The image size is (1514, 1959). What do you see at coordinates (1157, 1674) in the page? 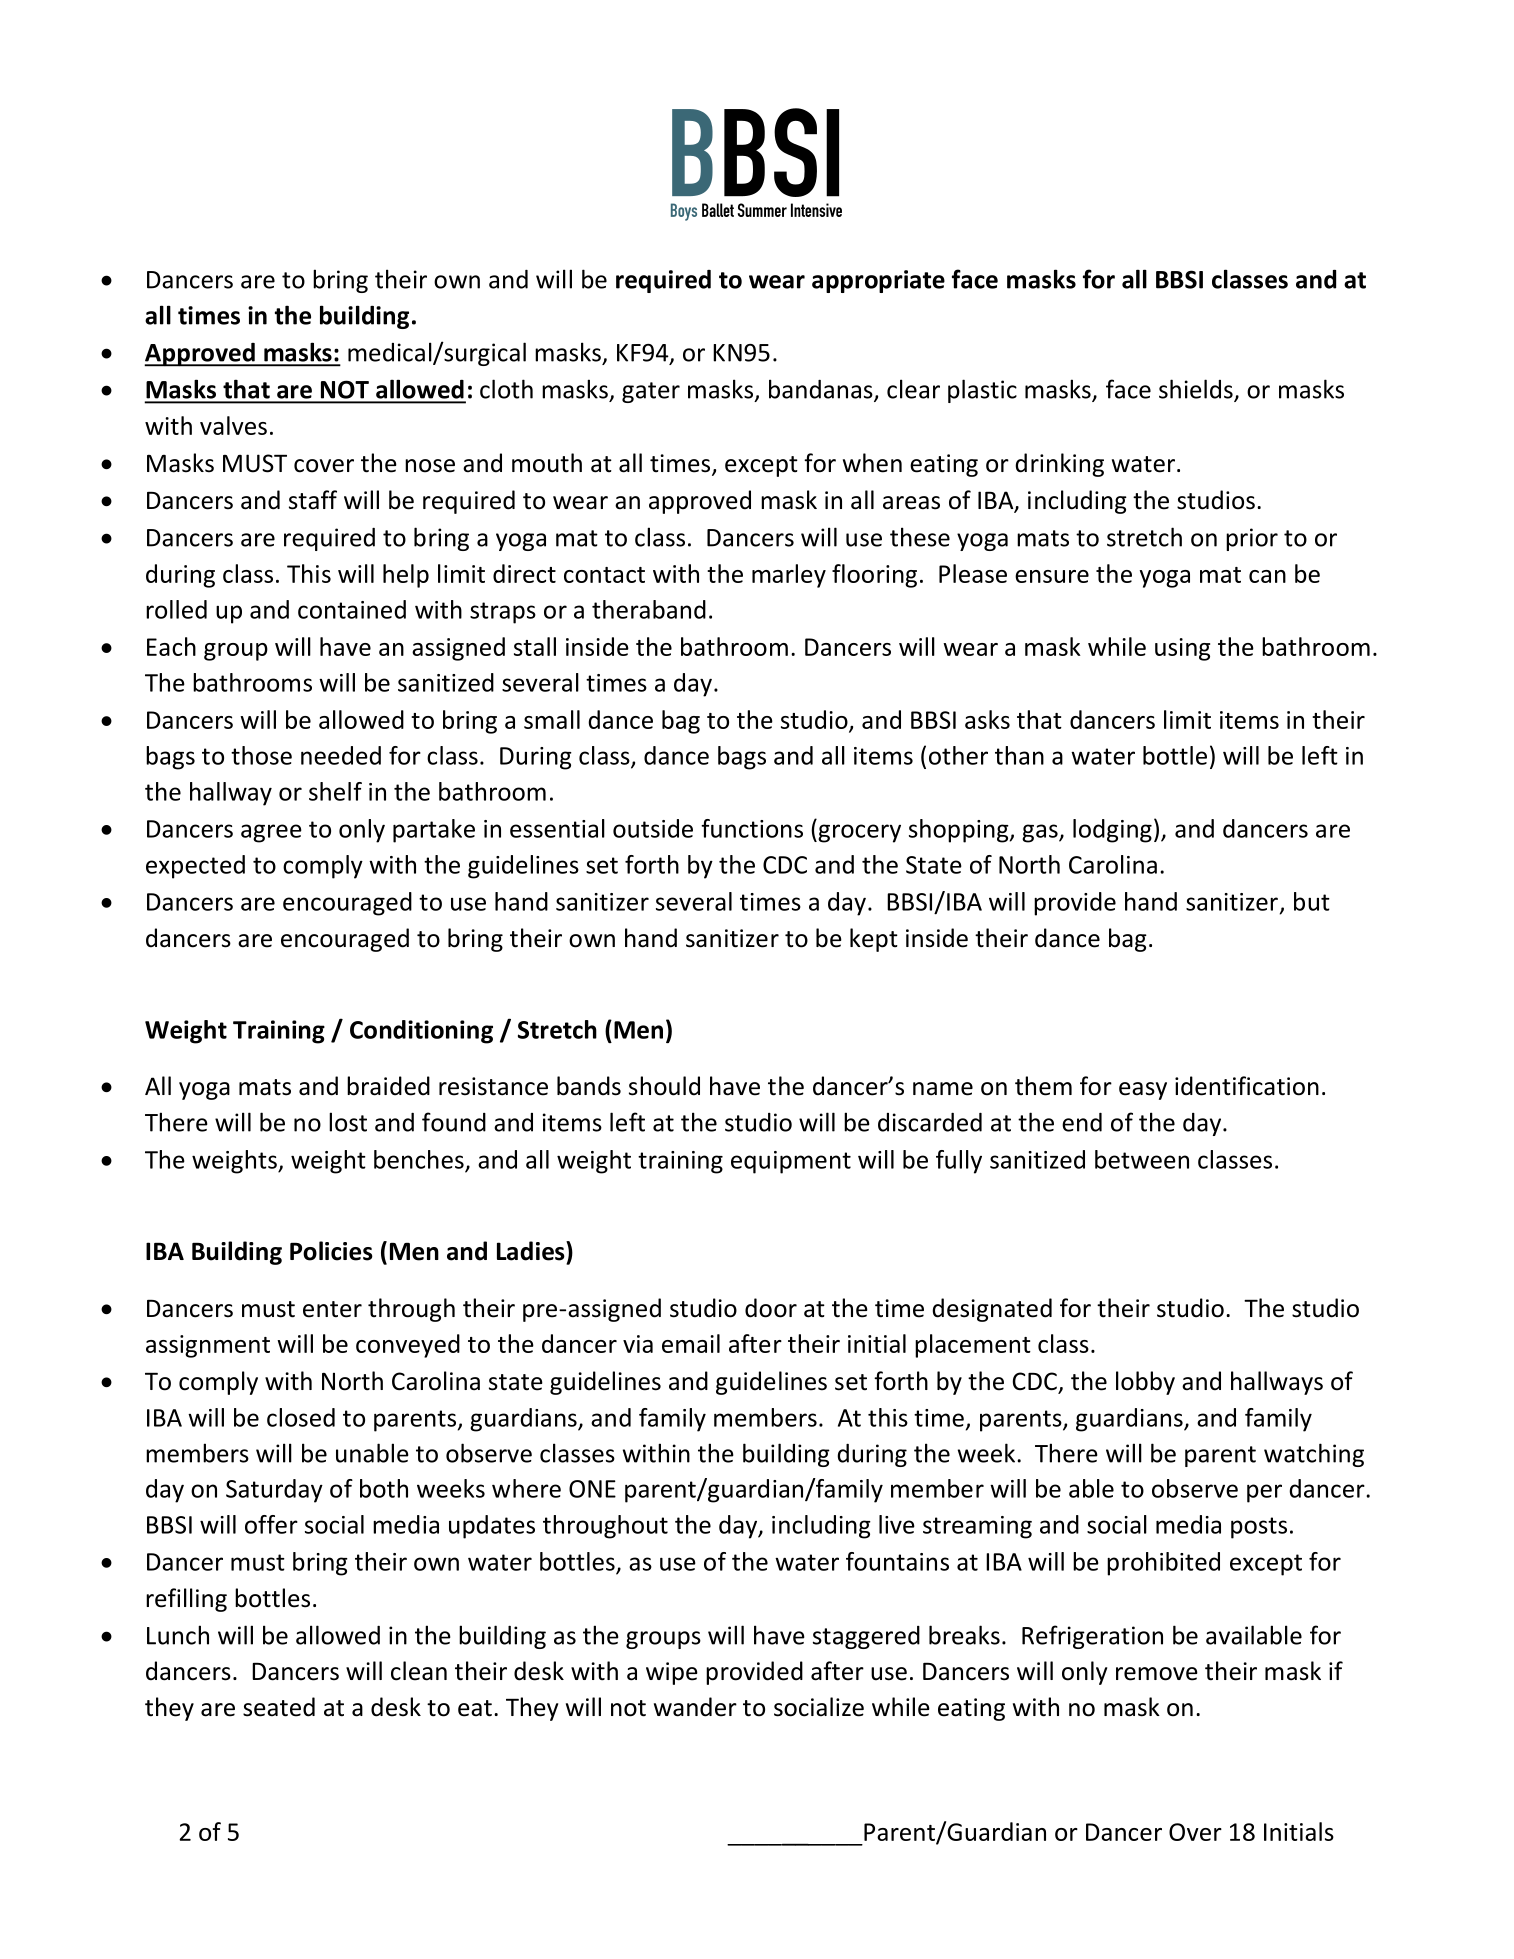
I see `remove` at bounding box center [1157, 1674].
